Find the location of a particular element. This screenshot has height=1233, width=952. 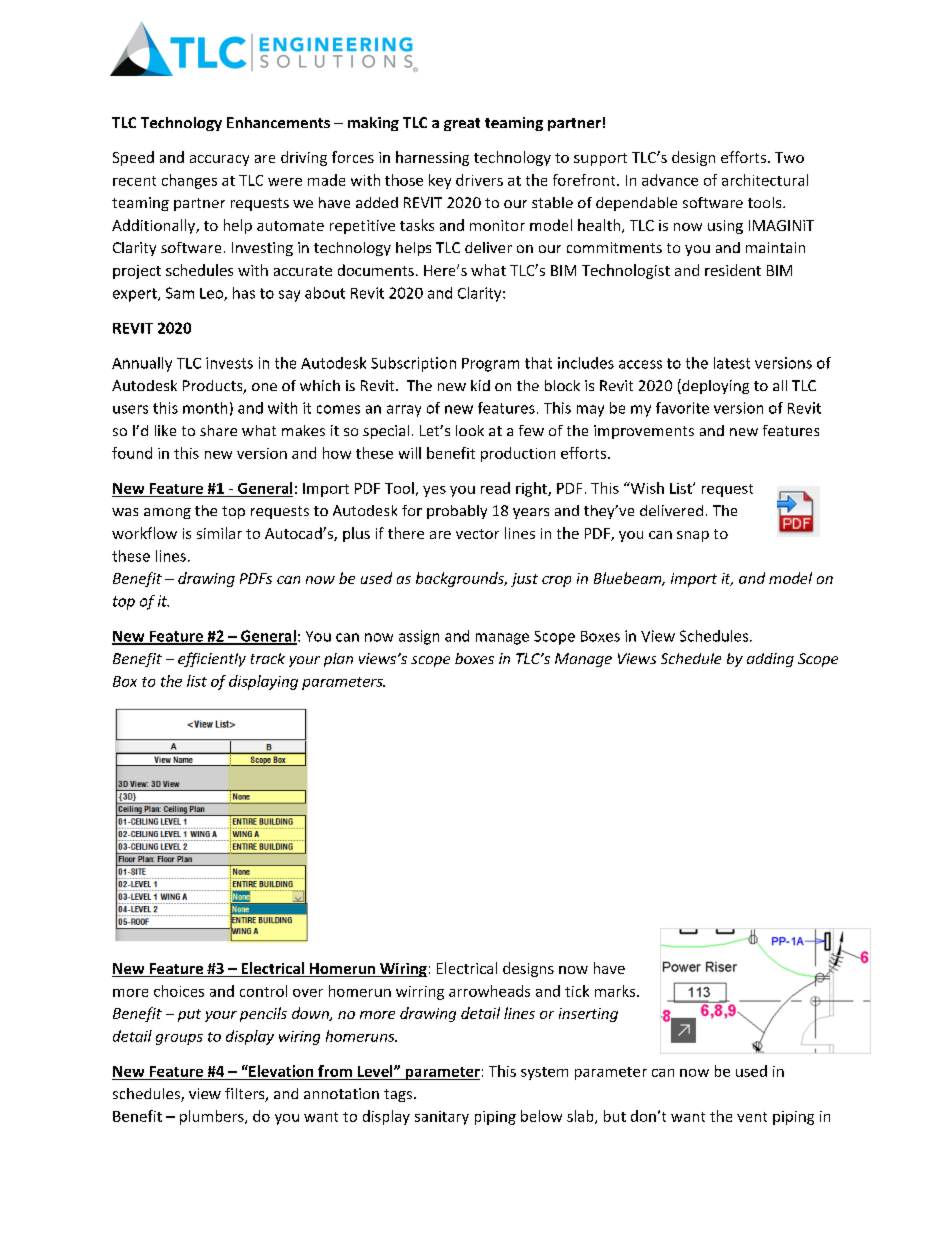

marks is located at coordinates (616, 991).
